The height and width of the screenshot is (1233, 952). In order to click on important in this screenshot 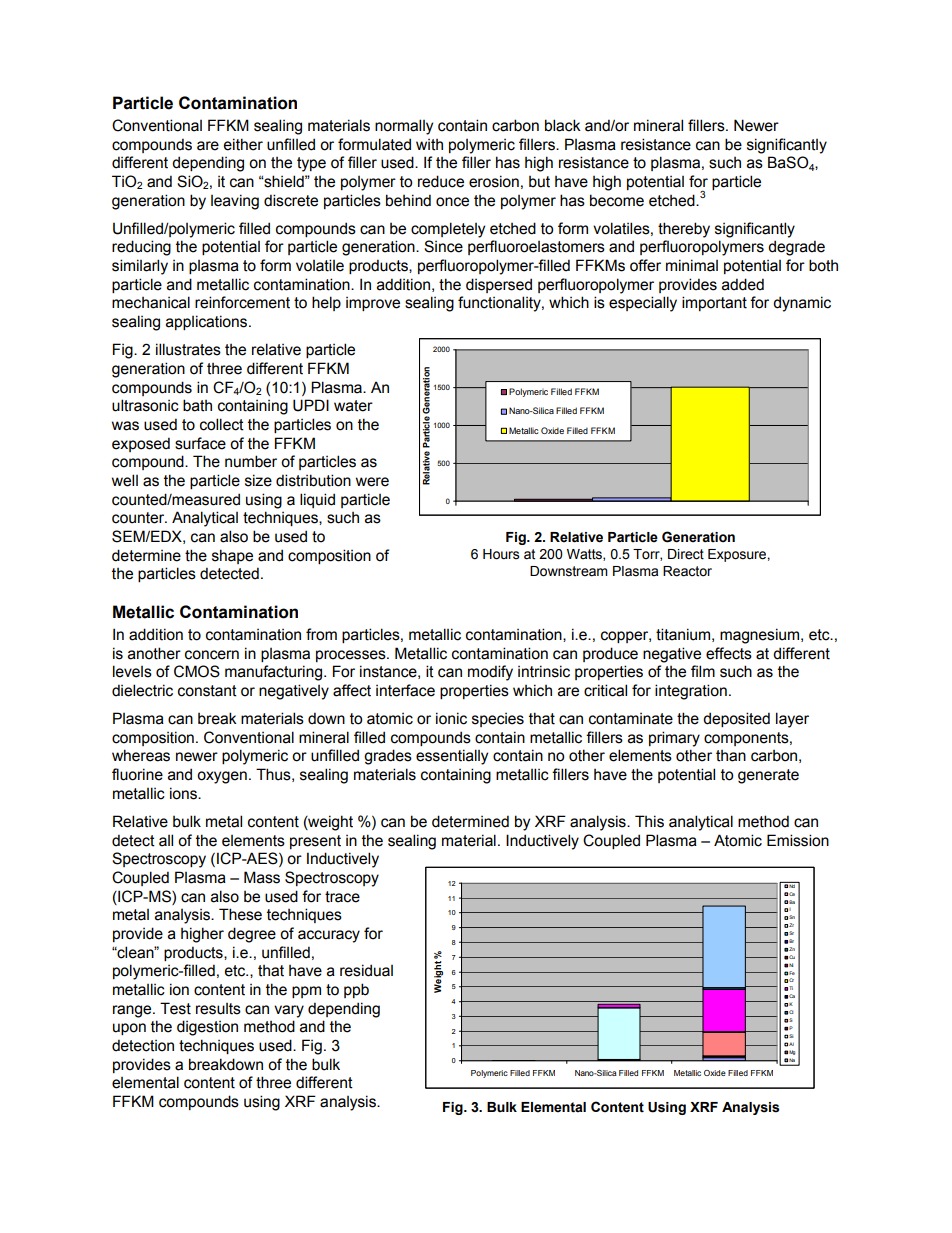, I will do `click(714, 303)`.
